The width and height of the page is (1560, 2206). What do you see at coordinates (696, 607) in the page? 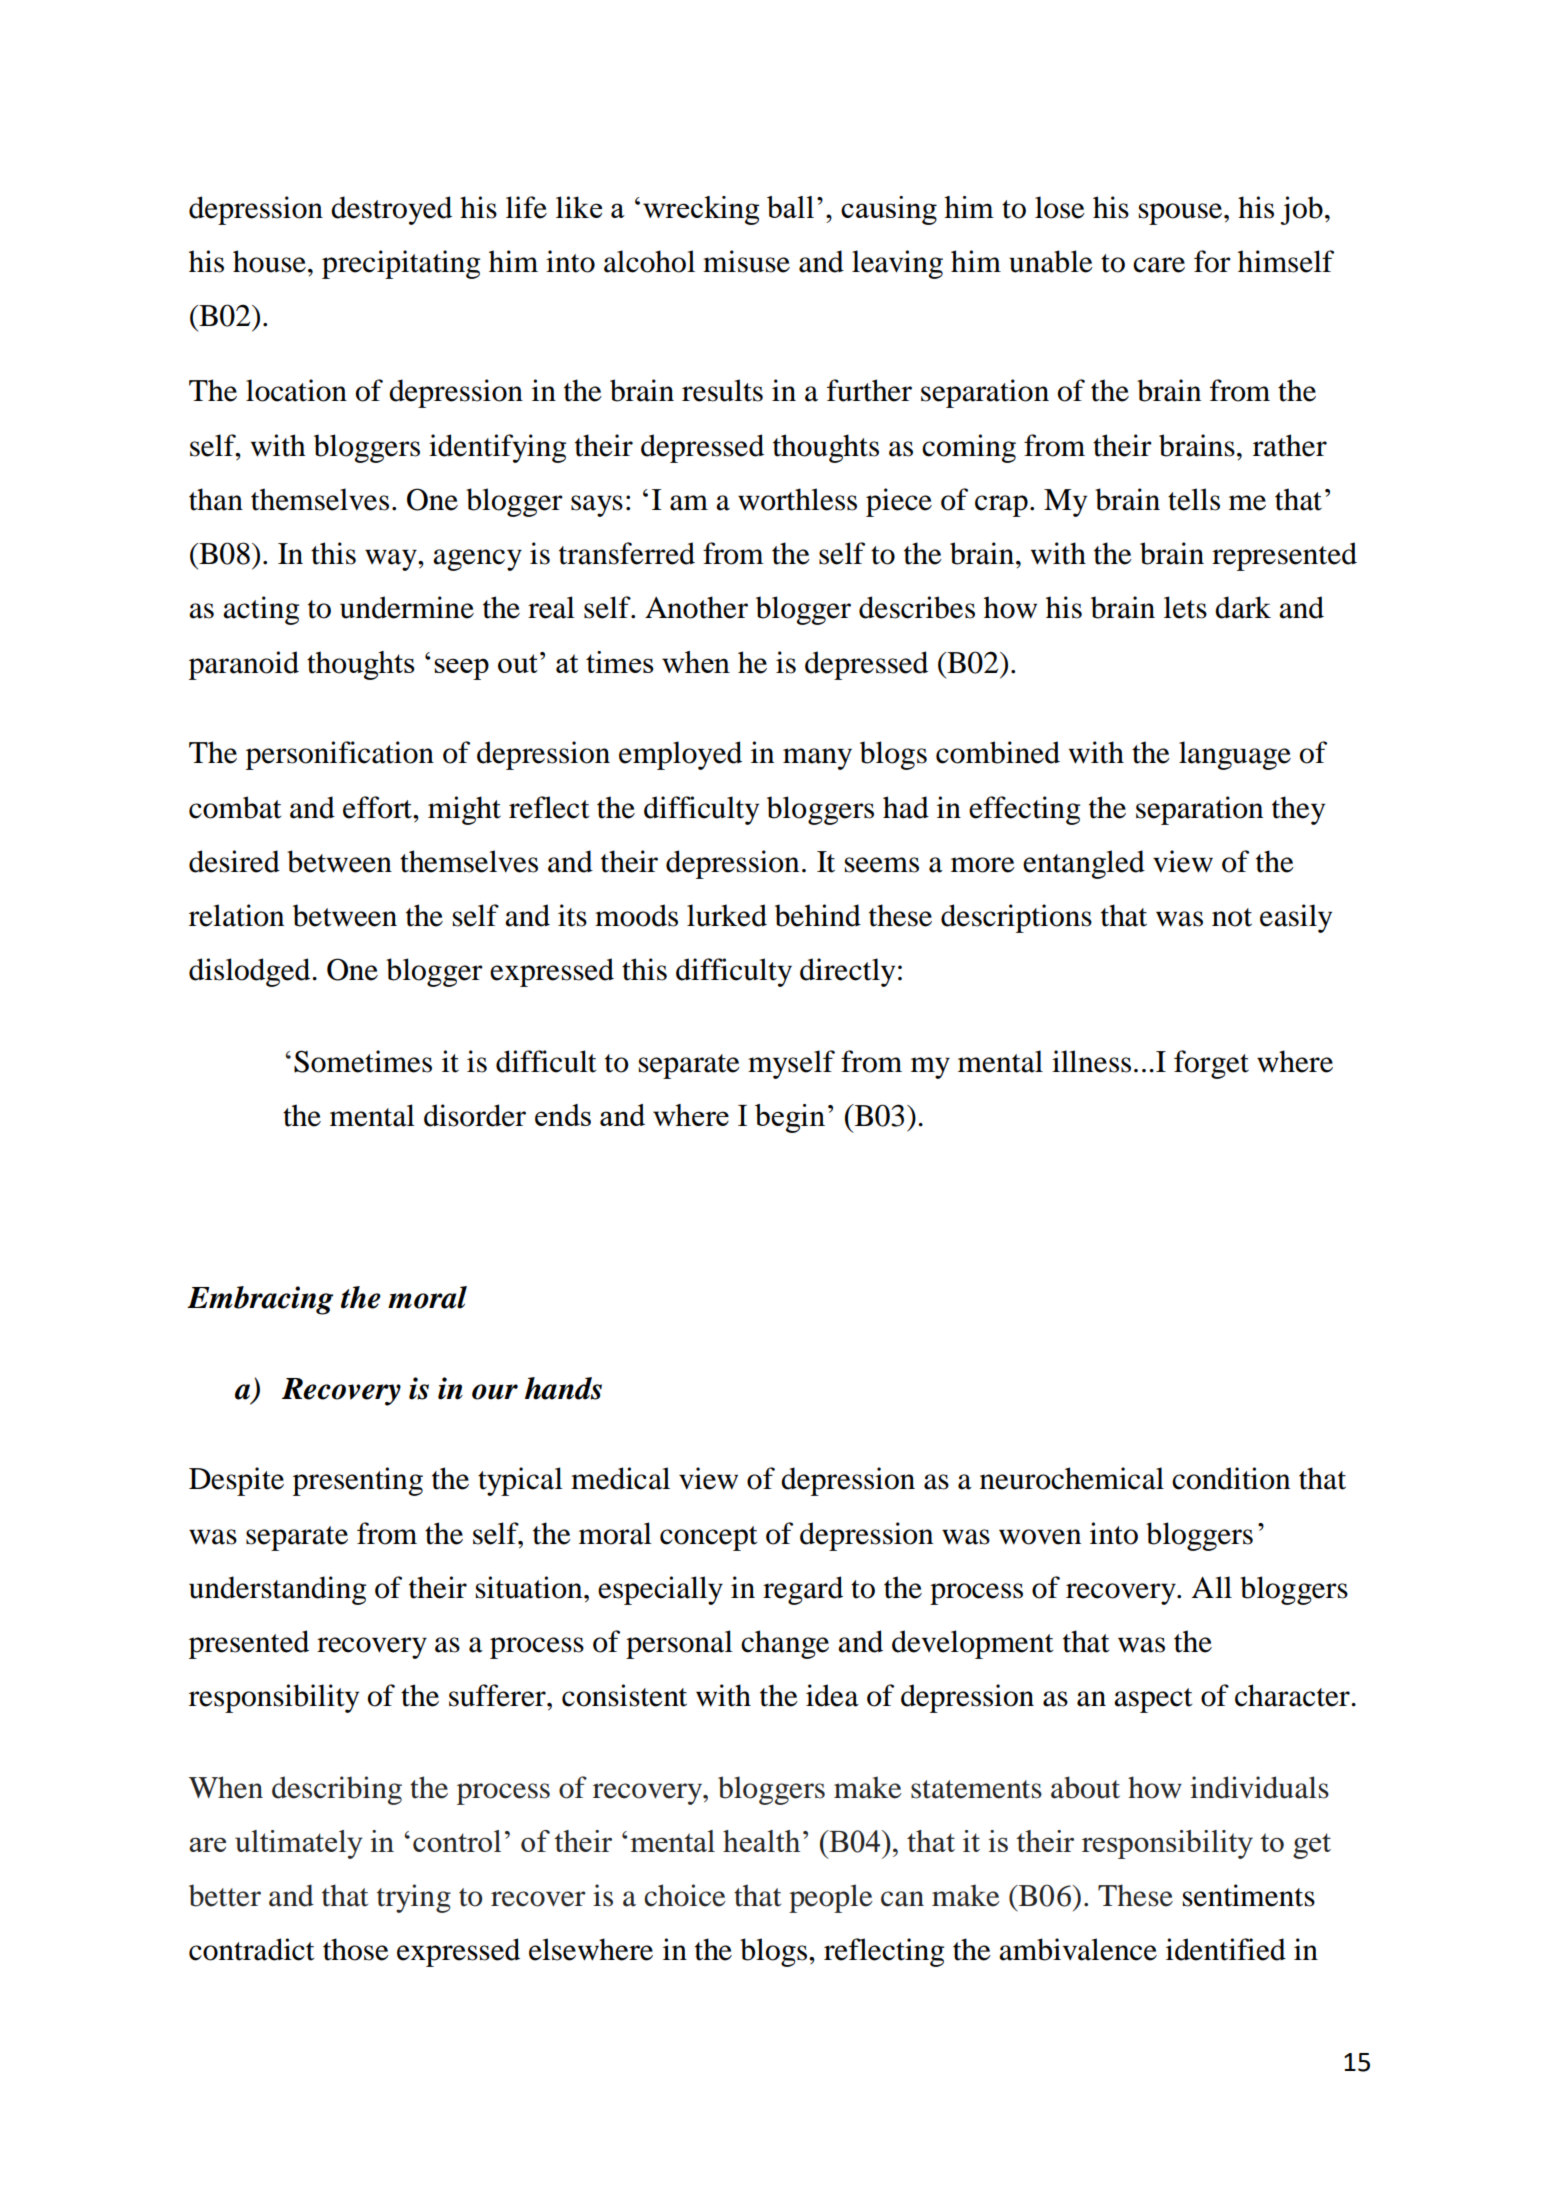
I see `Another` at bounding box center [696, 607].
